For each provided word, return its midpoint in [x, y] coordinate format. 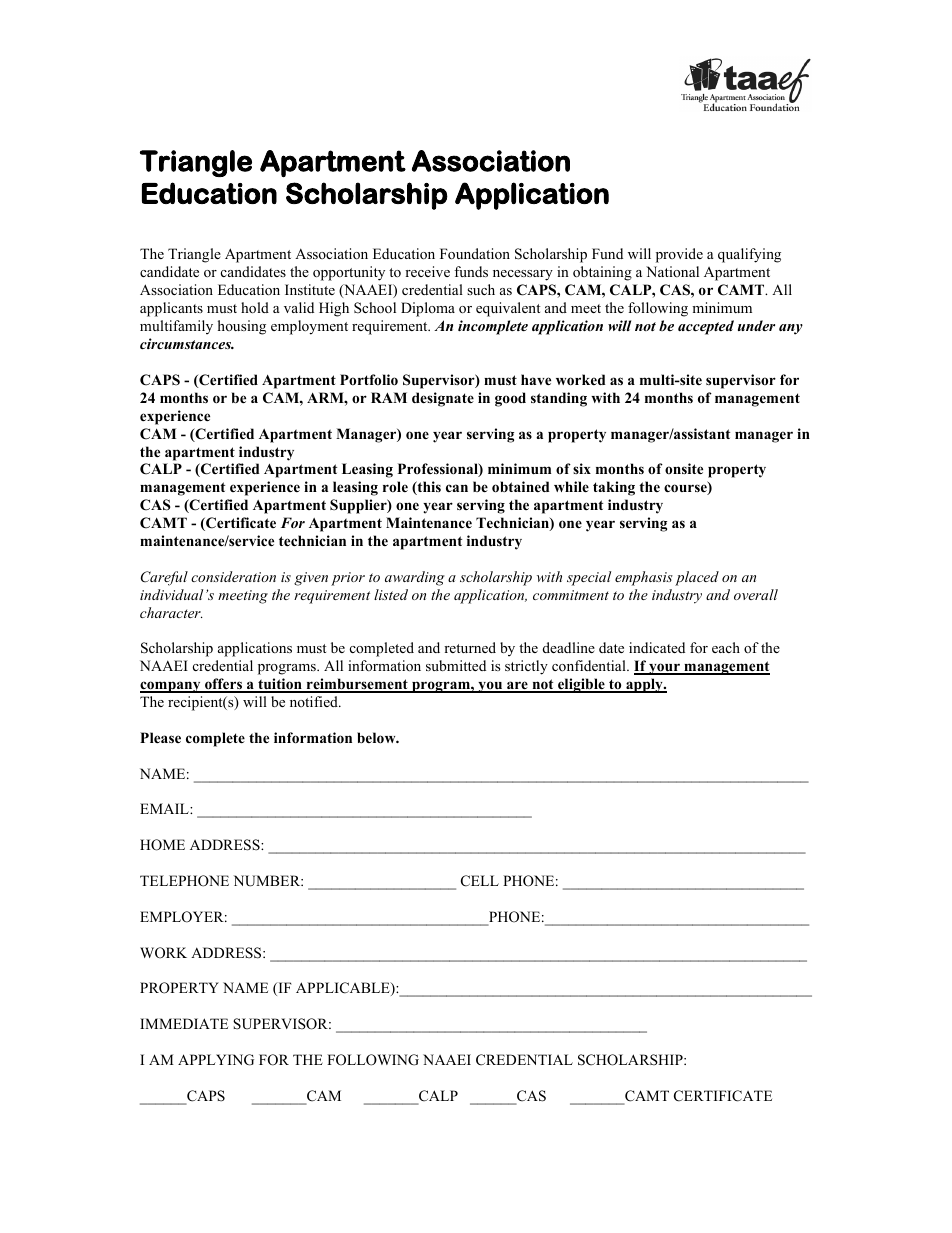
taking [614, 488]
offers [223, 685]
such [481, 289]
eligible [581, 685]
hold [255, 307]
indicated [657, 647]
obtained [521, 487]
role [395, 486]
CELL [480, 881]
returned [470, 647]
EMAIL [165, 808]
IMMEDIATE [184, 1023]
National [672, 271]
